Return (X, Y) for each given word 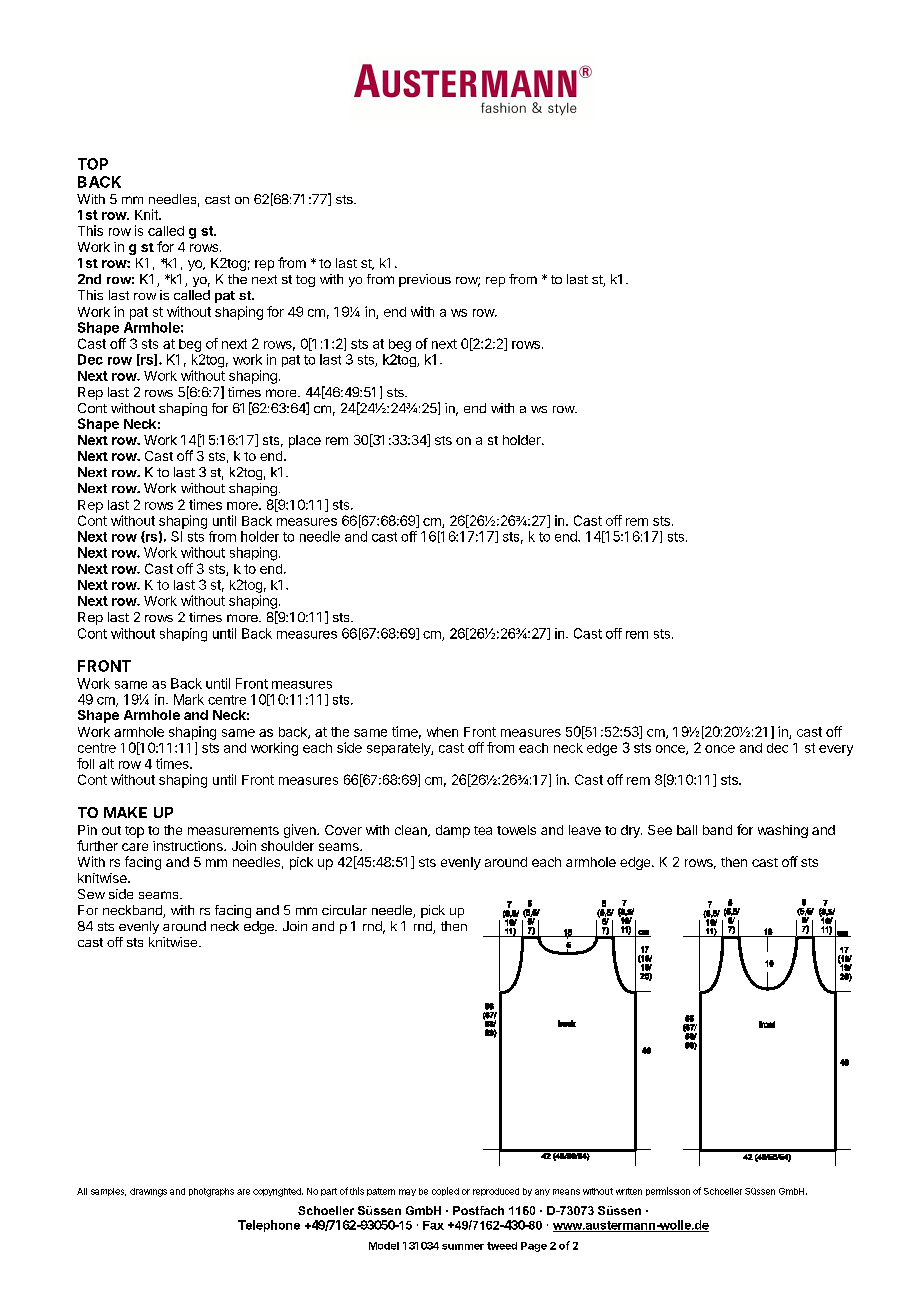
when (442, 732)
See (660, 830)
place (305, 441)
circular (344, 910)
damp (453, 831)
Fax (433, 1225)
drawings (148, 1192)
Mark (189, 699)
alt (106, 764)
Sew (91, 894)
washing (783, 831)
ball (687, 830)
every (836, 750)
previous (425, 280)
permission (668, 1191)
